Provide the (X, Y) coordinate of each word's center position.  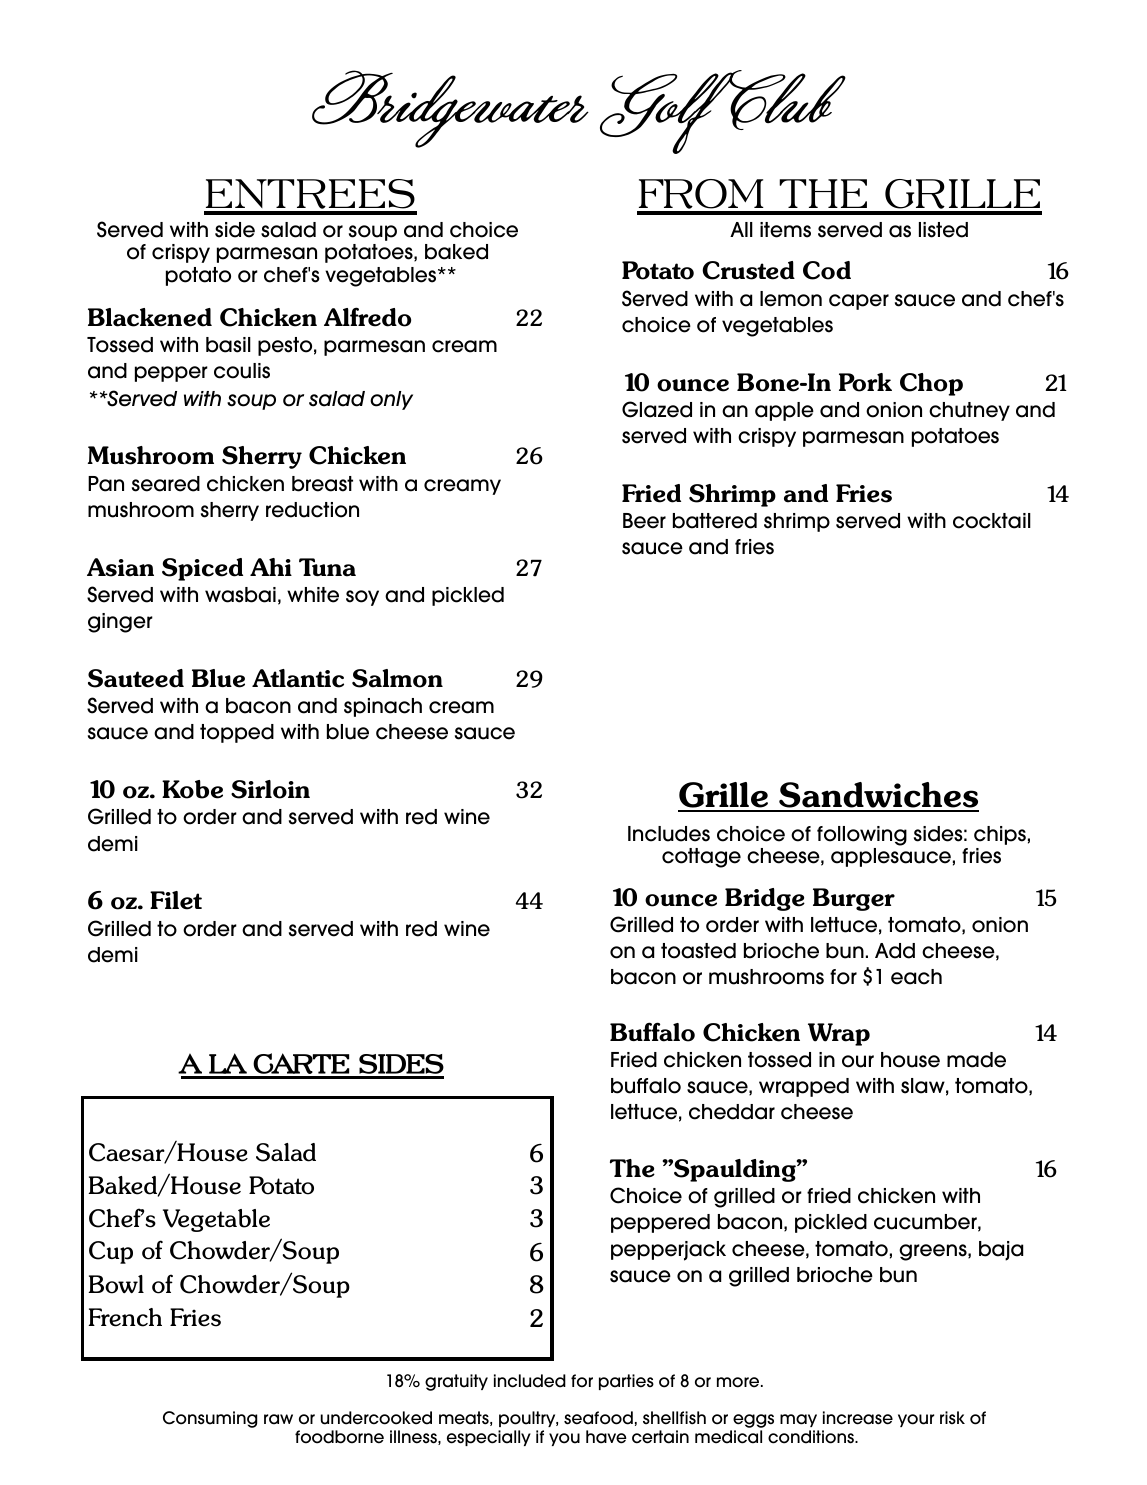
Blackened (150, 317)
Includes (669, 834)
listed (943, 230)
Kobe (192, 789)
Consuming (210, 1419)
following (862, 836)
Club (786, 100)
